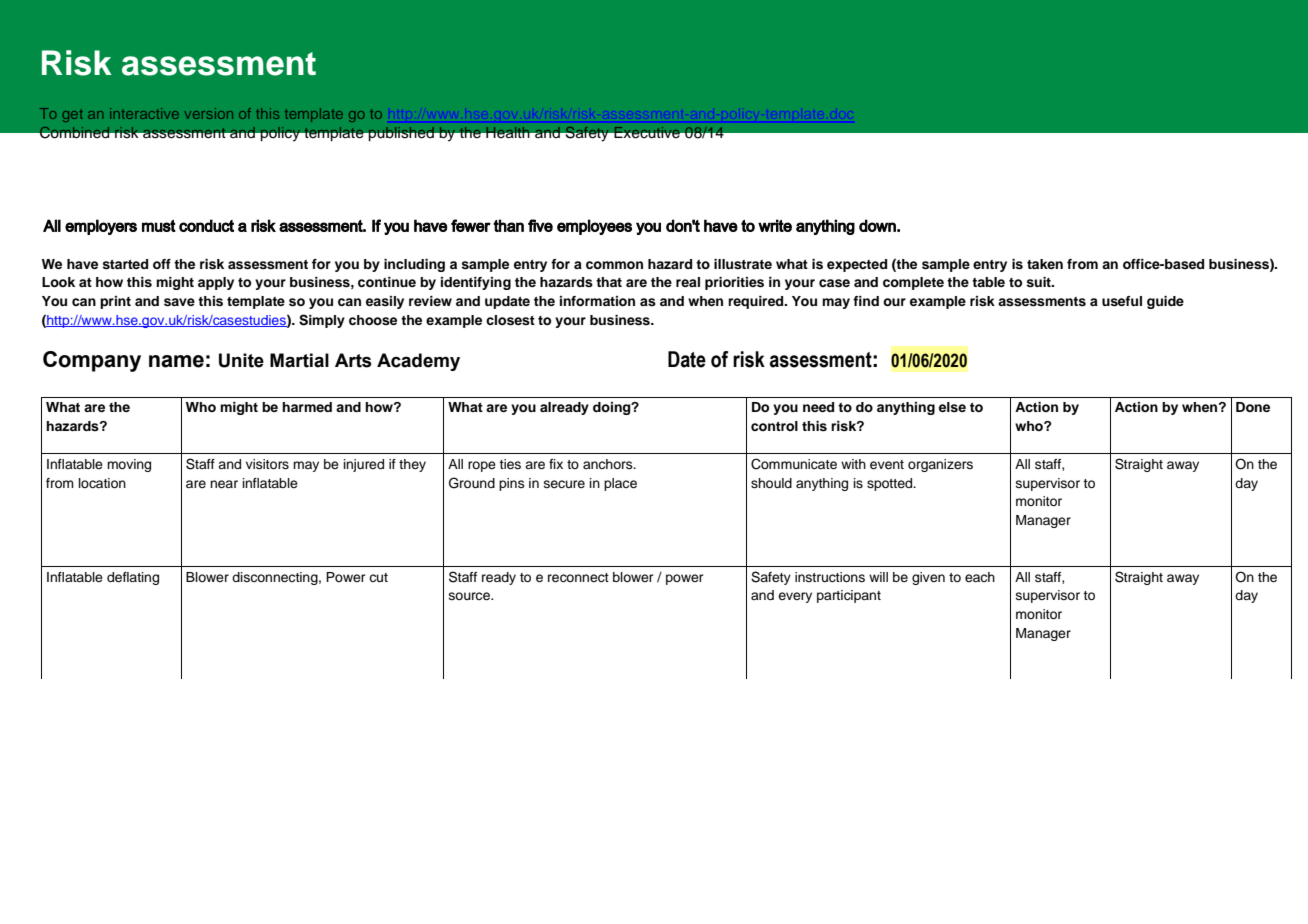  What do you see at coordinates (1039, 282) in the screenshot?
I see `suit` at bounding box center [1039, 282].
